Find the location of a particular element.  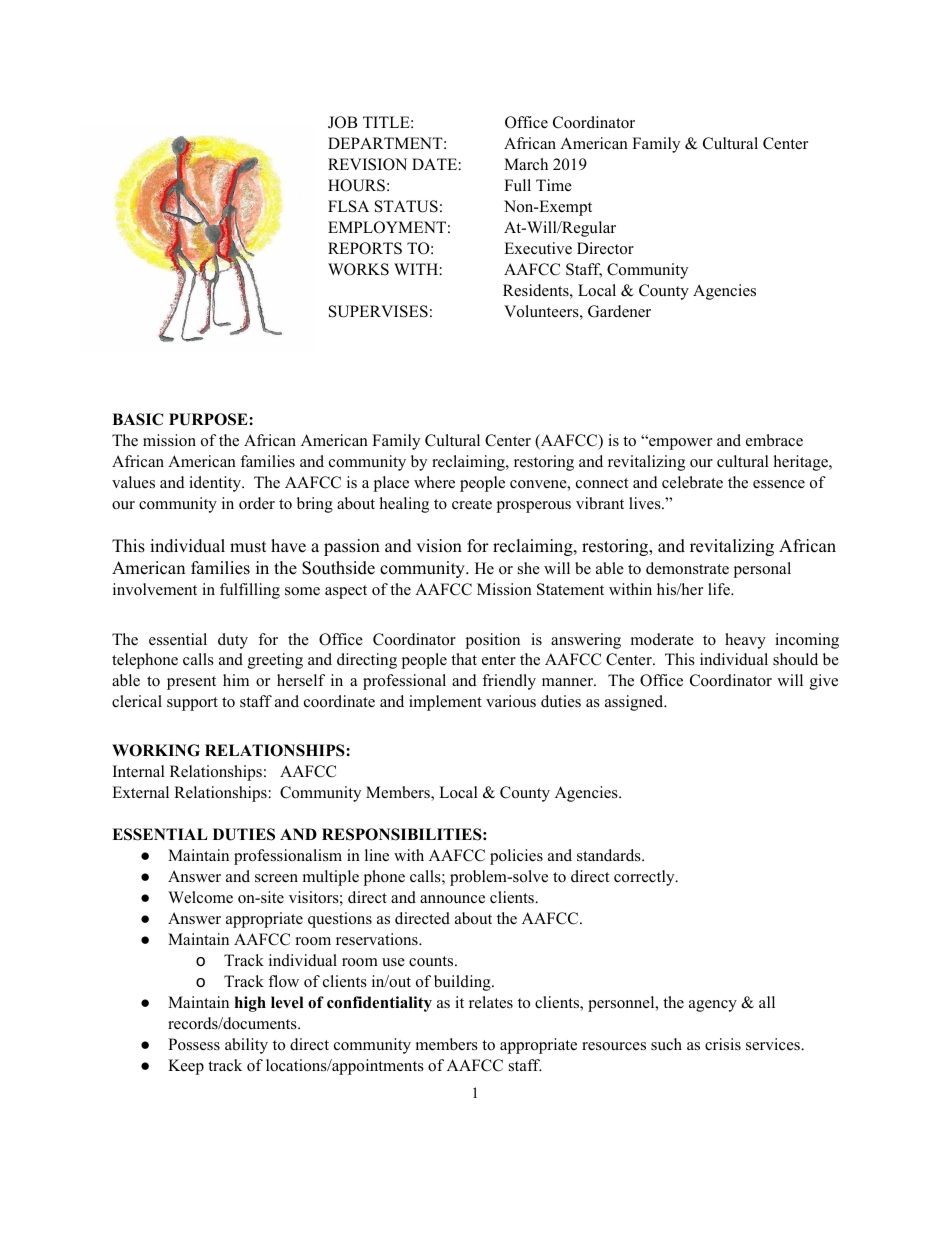

Possess is located at coordinates (194, 1044).
